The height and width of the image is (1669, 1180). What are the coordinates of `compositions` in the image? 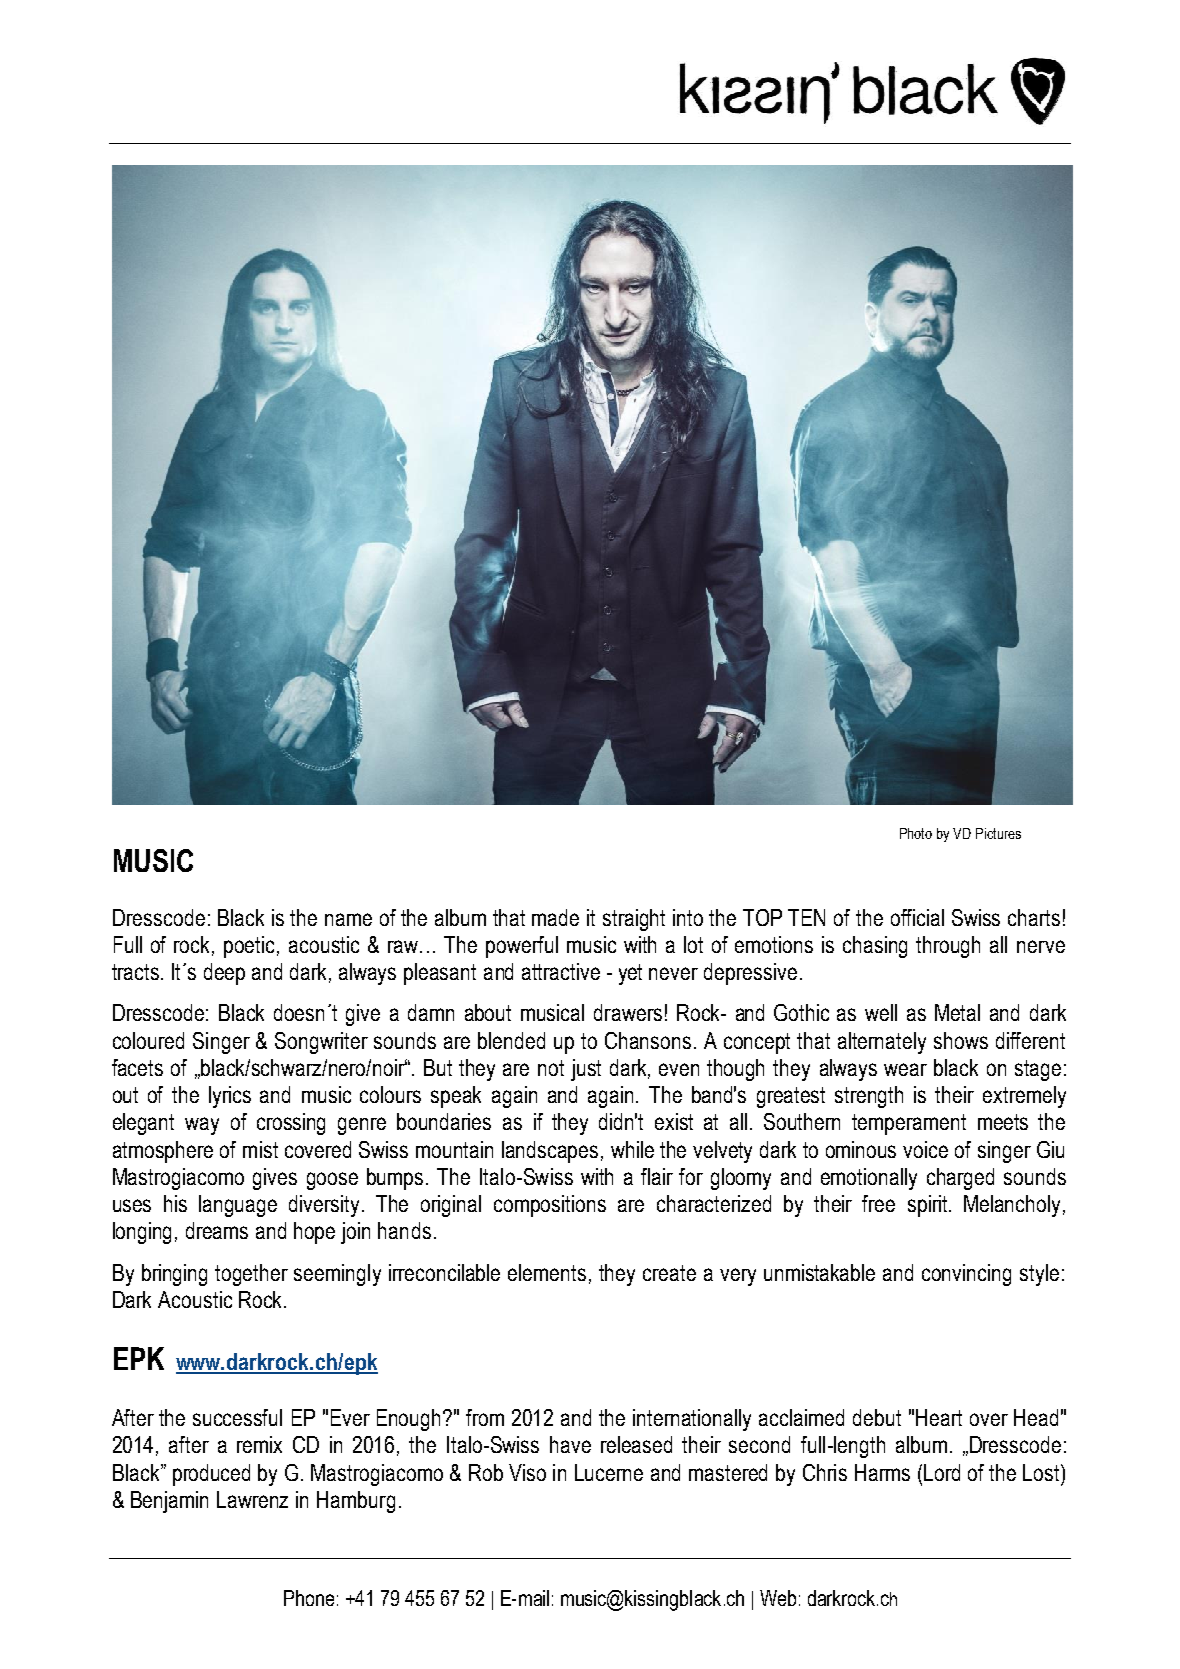 It's located at (550, 1206).
